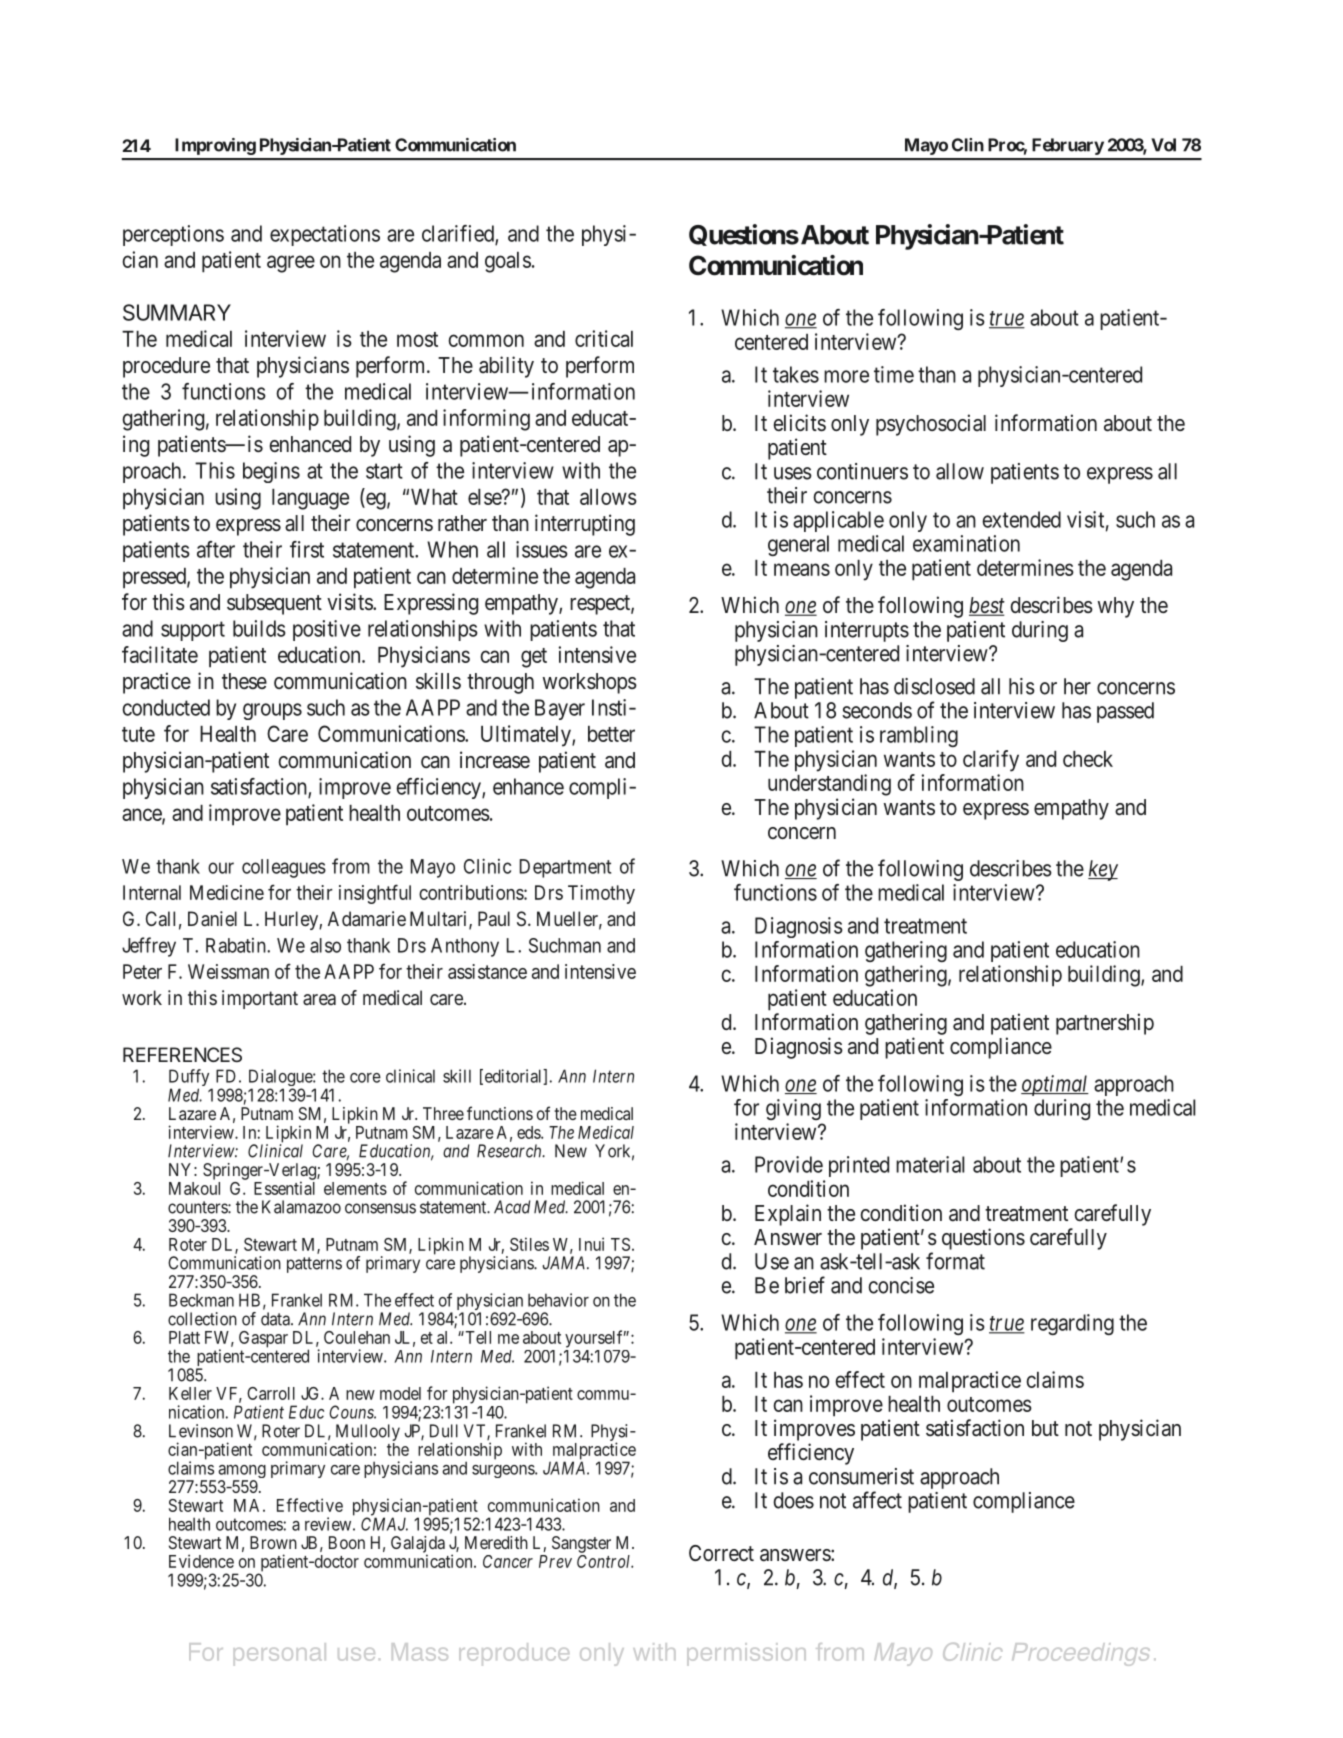  Describe the element at coordinates (215, 146) in the screenshot. I see `Improving` at that location.
